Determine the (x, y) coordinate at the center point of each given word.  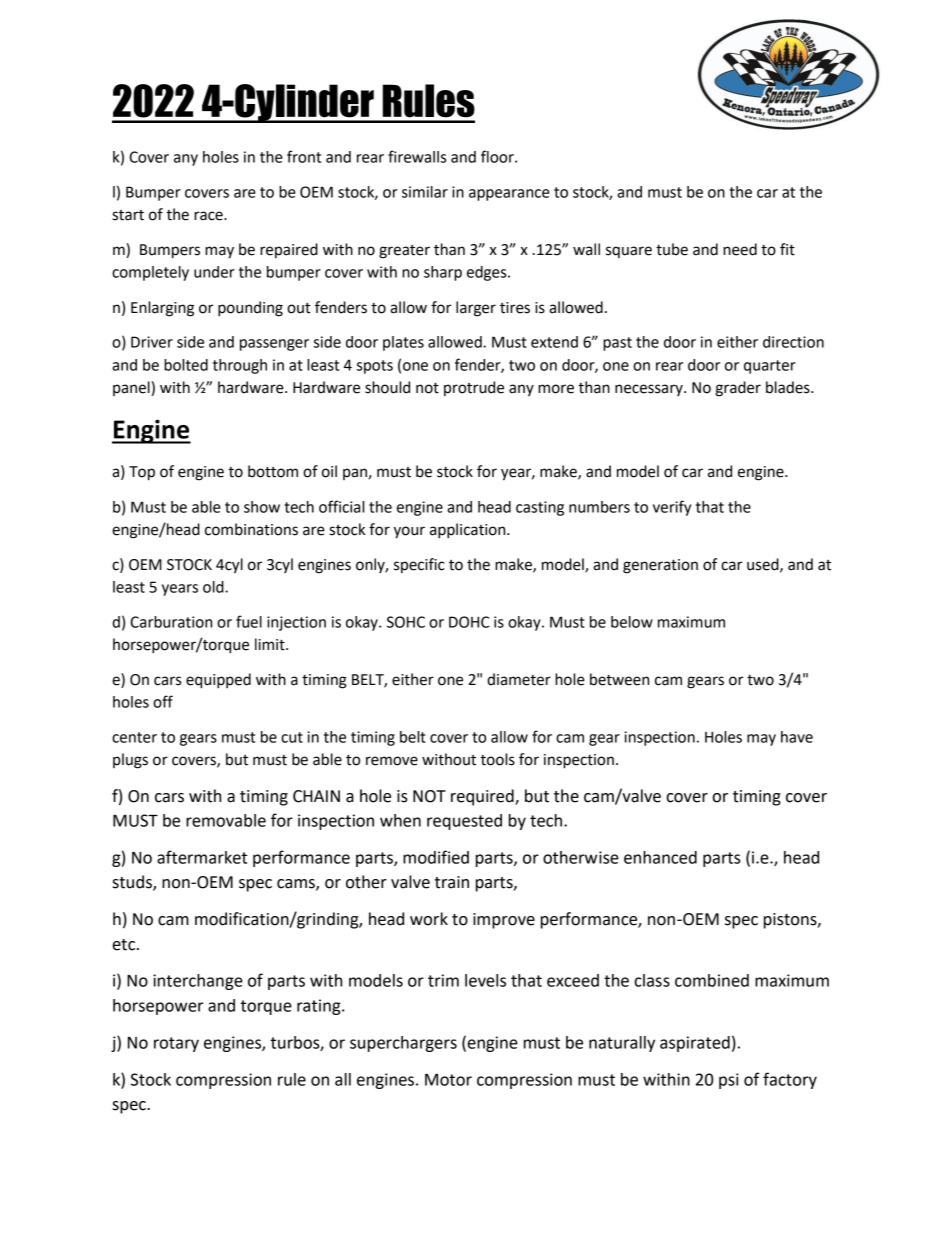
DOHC (469, 622)
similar (425, 192)
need (740, 249)
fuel (249, 621)
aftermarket (202, 857)
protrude (474, 388)
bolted (186, 365)
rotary (176, 1044)
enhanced (660, 857)
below (632, 622)
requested (464, 822)
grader (738, 389)
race (209, 216)
